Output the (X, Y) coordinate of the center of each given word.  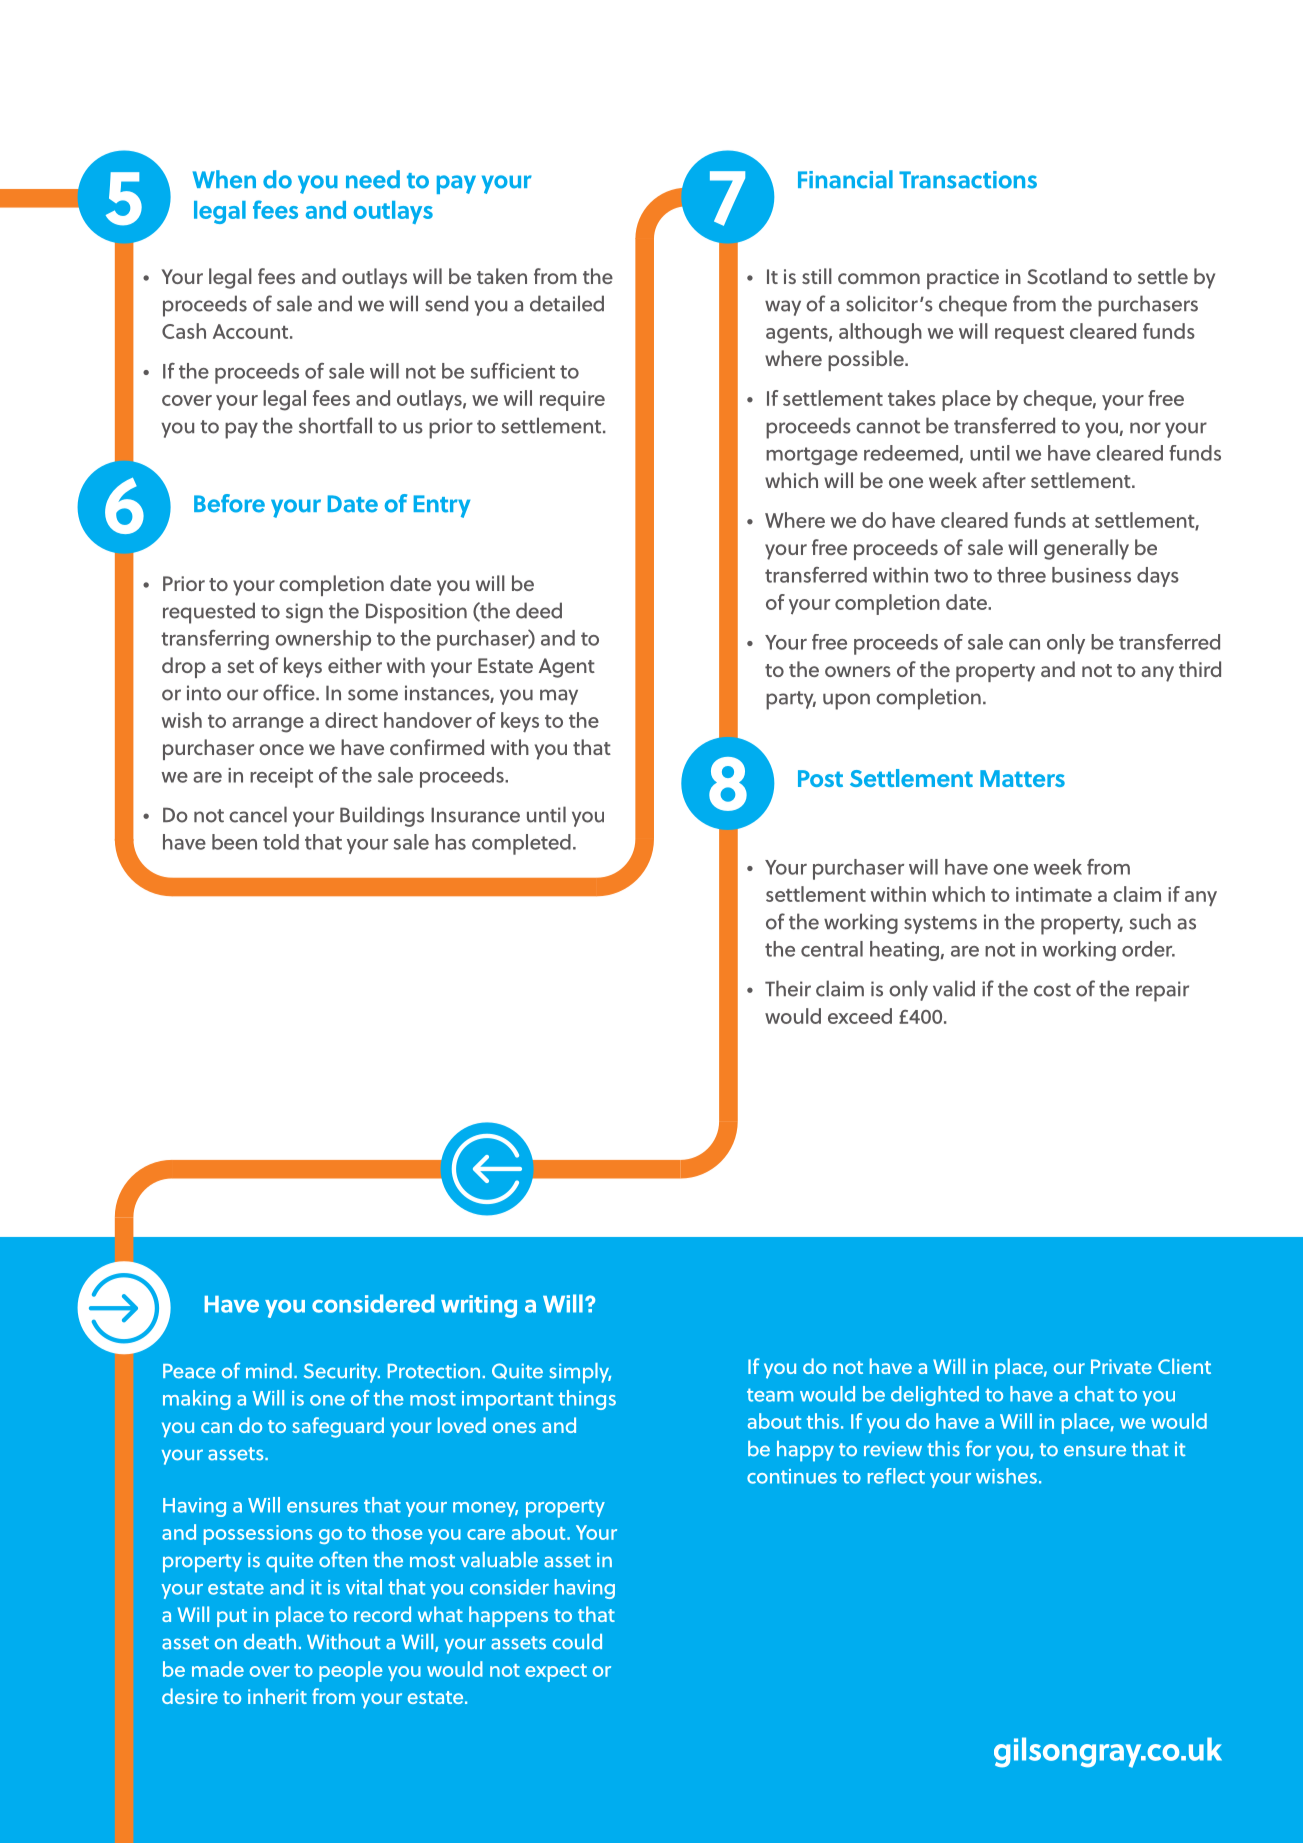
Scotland (1067, 276)
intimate (1054, 894)
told (281, 842)
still (817, 276)
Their (788, 988)
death (270, 1642)
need (373, 179)
